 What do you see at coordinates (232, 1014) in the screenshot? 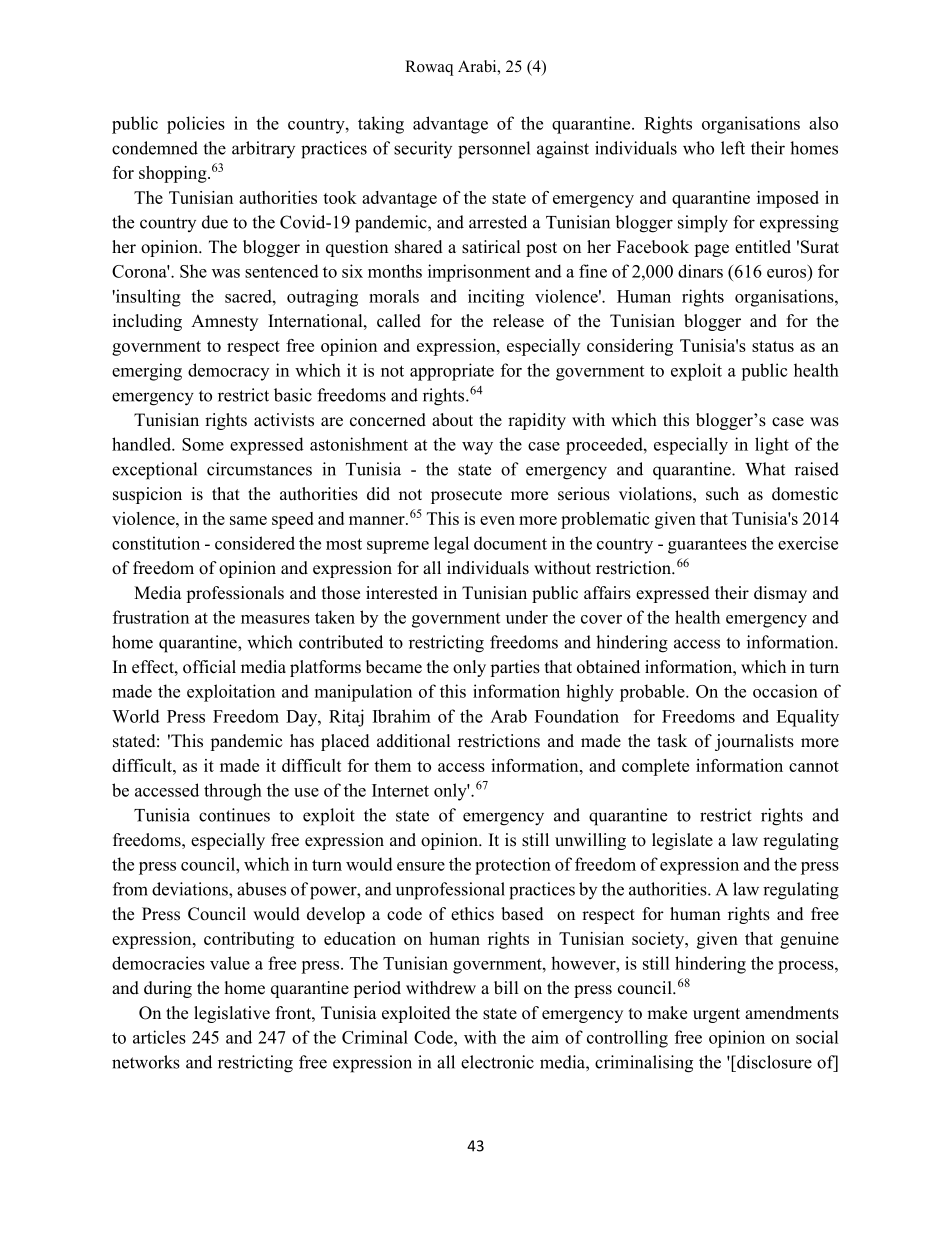
I see `legislative` at bounding box center [232, 1014].
